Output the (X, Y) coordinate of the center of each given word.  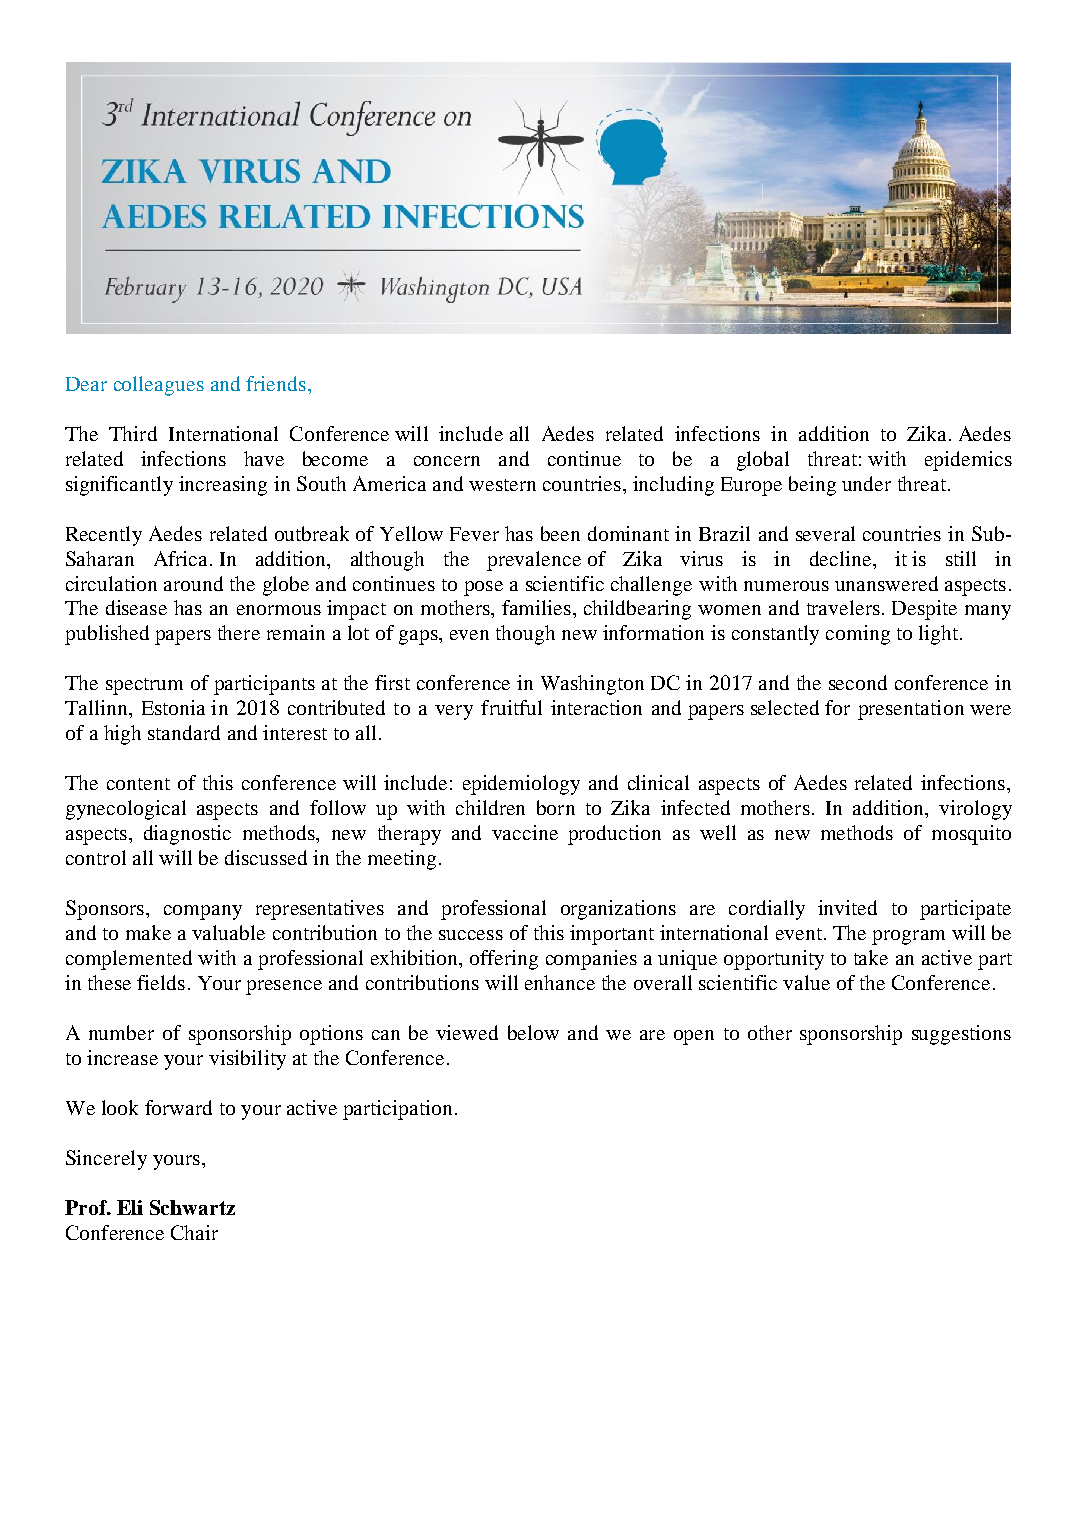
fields (161, 982)
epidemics (968, 461)
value (806, 982)
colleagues (159, 386)
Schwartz (192, 1207)
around (193, 583)
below (533, 1032)
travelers (843, 607)
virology (975, 810)
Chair (194, 1232)
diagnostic (187, 835)
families (536, 607)
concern (447, 461)
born (556, 807)
